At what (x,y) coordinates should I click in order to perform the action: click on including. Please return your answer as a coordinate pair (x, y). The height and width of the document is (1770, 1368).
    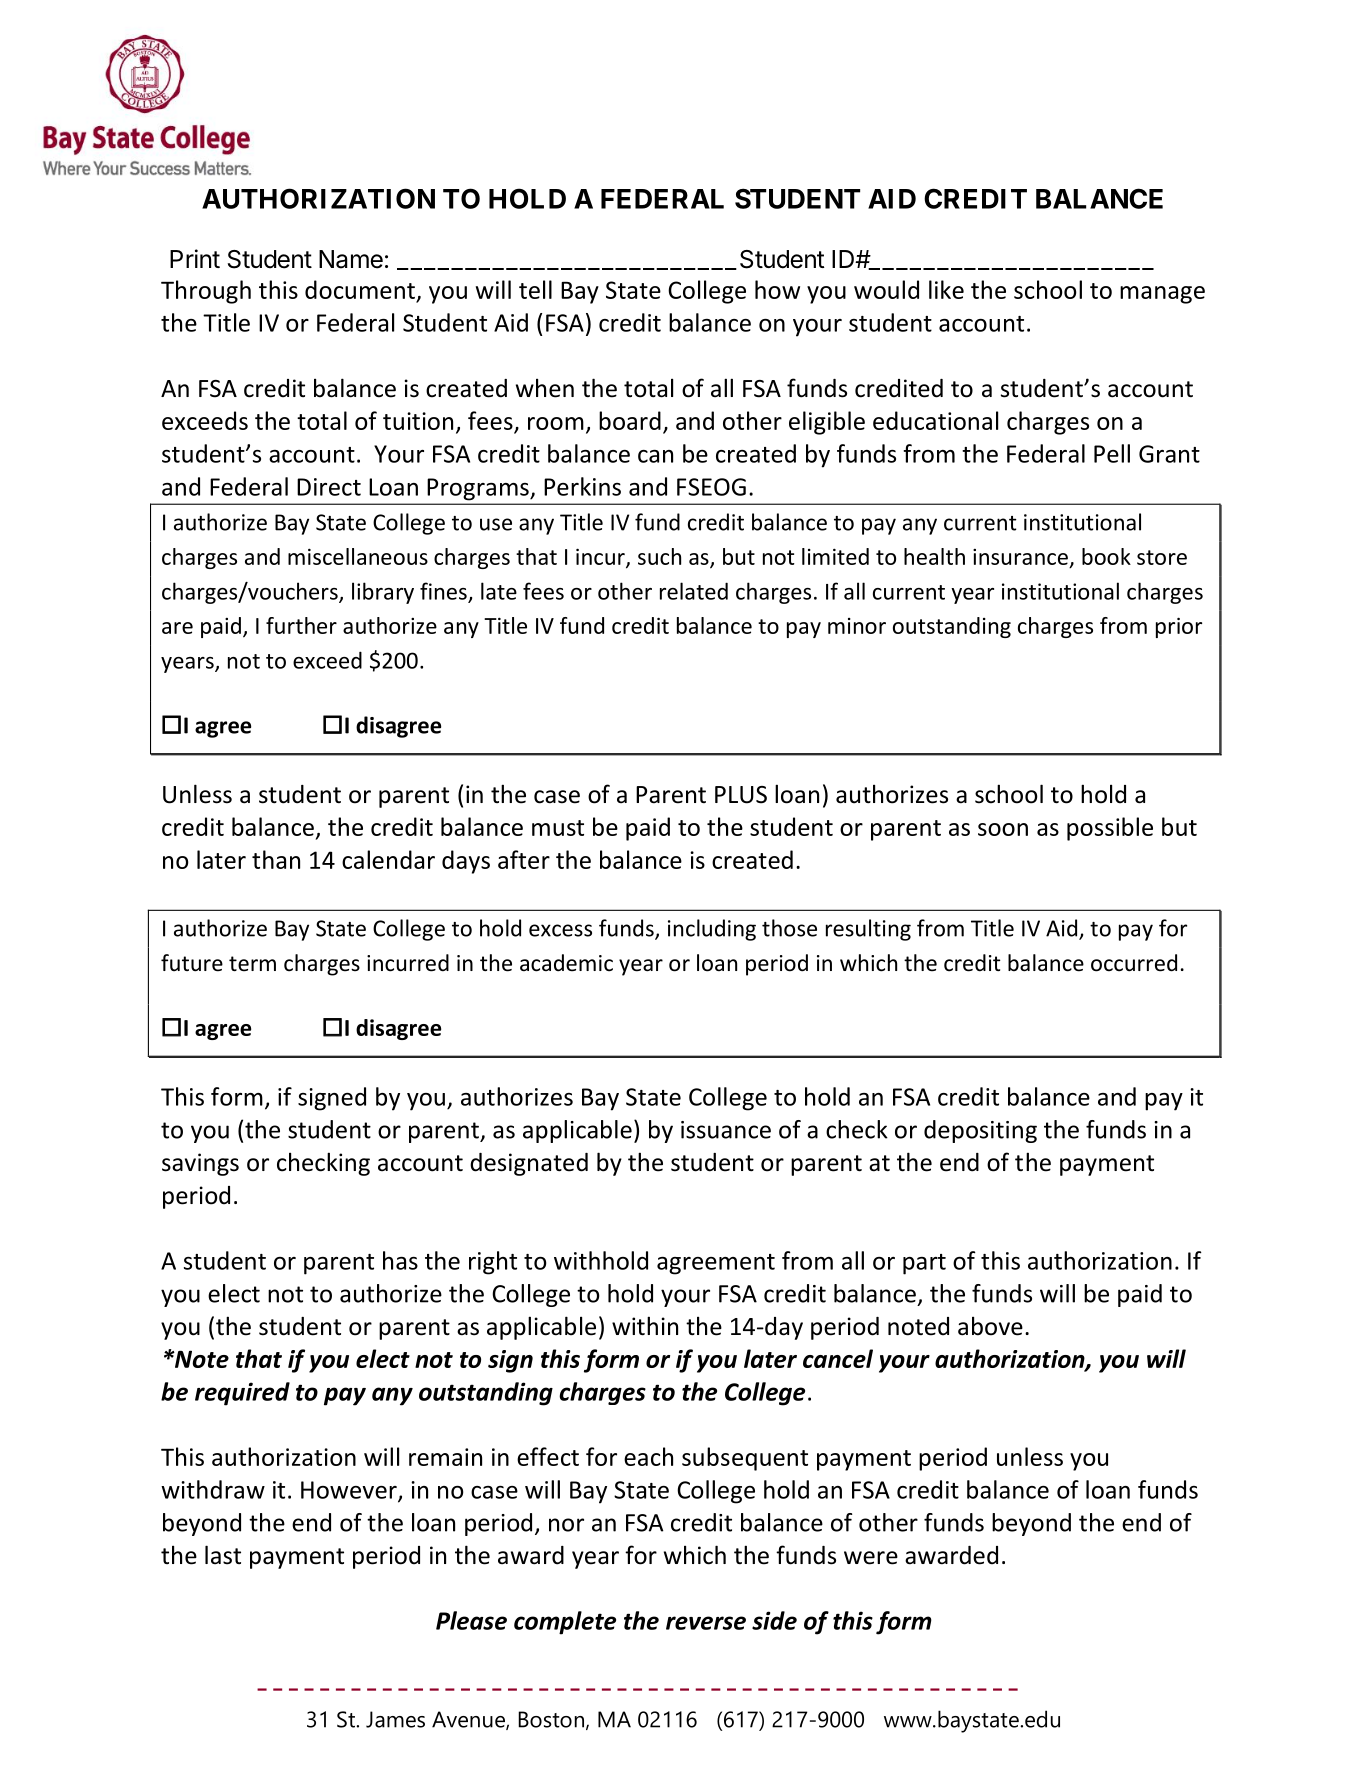
    Looking at the image, I should click on (712, 930).
